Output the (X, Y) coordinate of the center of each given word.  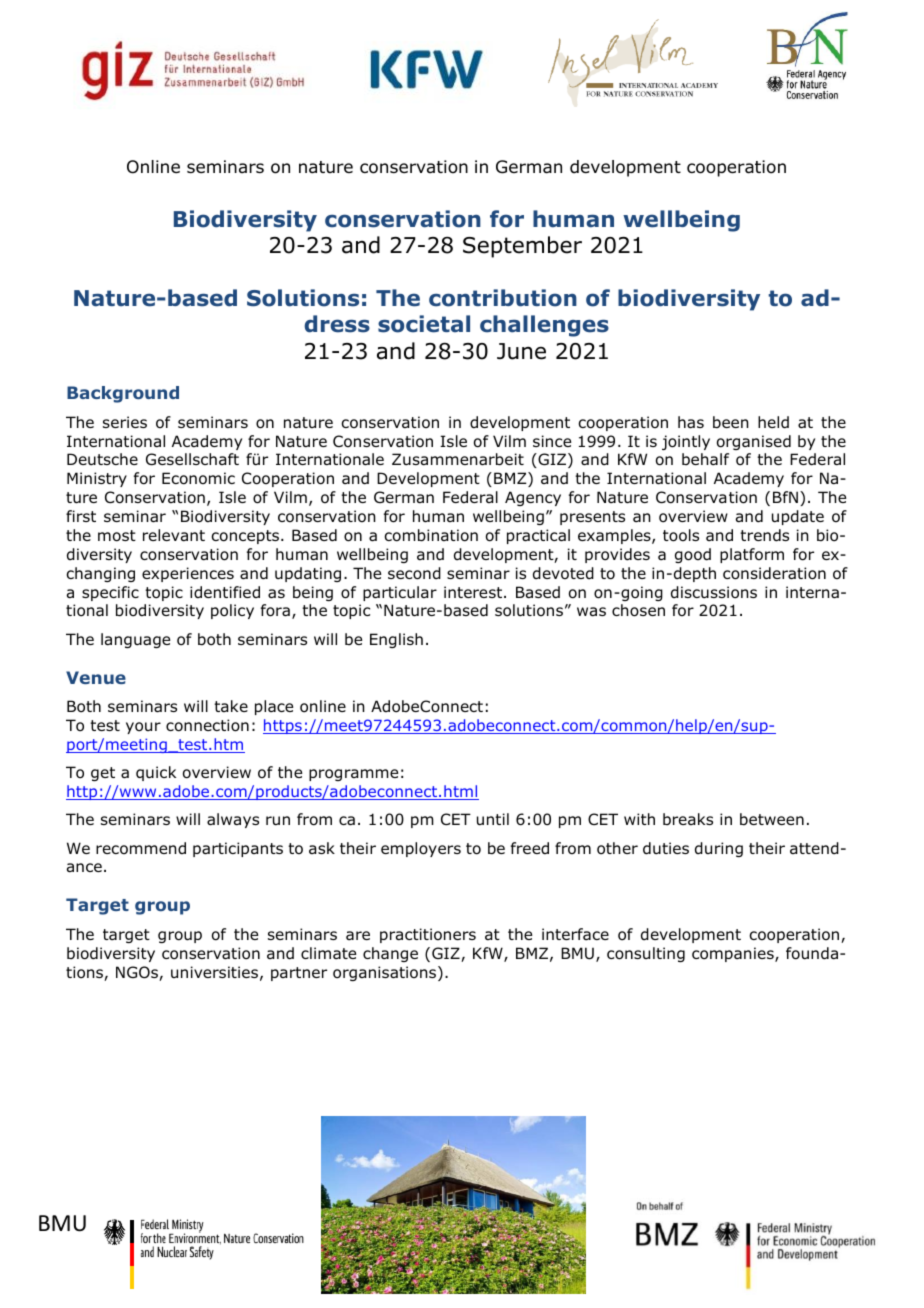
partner (299, 974)
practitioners (428, 935)
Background (123, 394)
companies (734, 954)
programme (353, 775)
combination (431, 535)
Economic (198, 478)
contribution (503, 298)
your (143, 728)
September (522, 247)
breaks (688, 819)
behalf (705, 459)
